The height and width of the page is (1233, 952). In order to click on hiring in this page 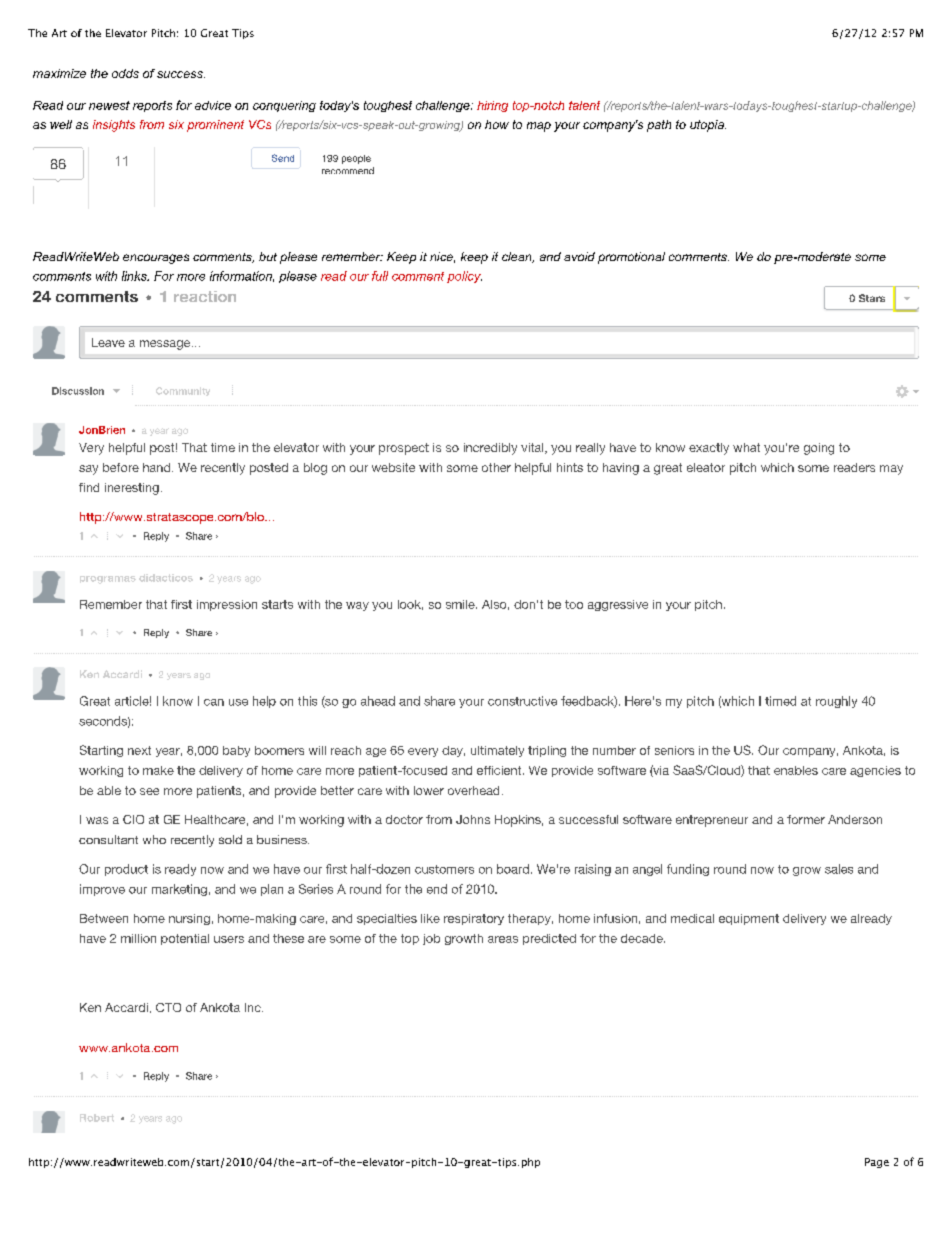, I will do `click(492, 106)`.
